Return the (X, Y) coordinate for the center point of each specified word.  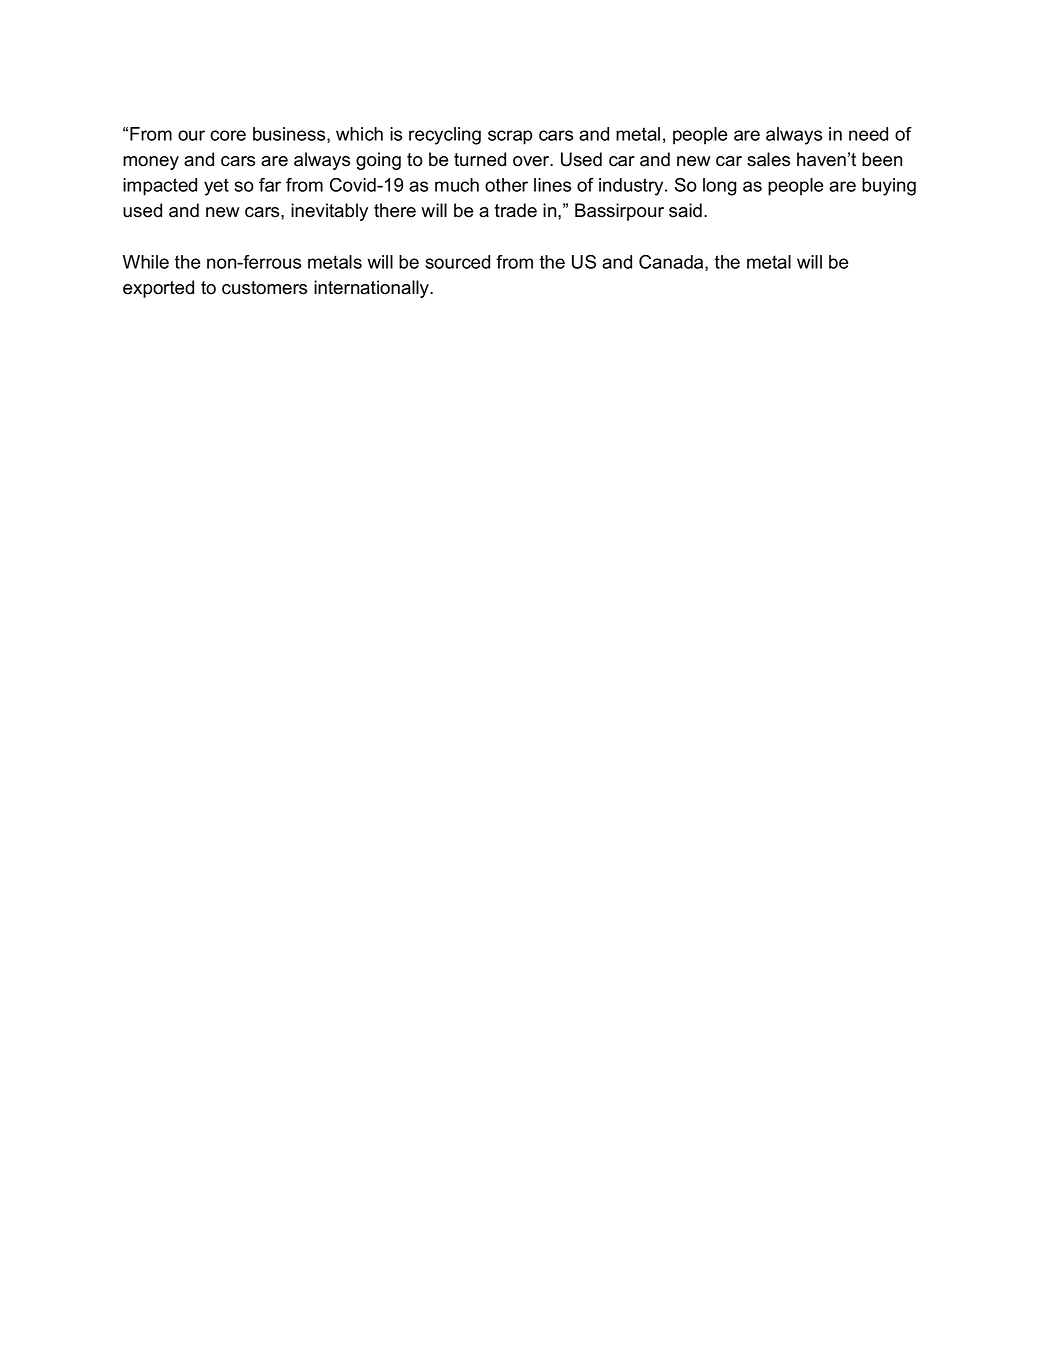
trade (516, 210)
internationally (373, 289)
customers (264, 288)
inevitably (329, 212)
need (868, 134)
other (506, 185)
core (228, 135)
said (685, 210)
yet (216, 187)
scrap (510, 137)
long (720, 187)
